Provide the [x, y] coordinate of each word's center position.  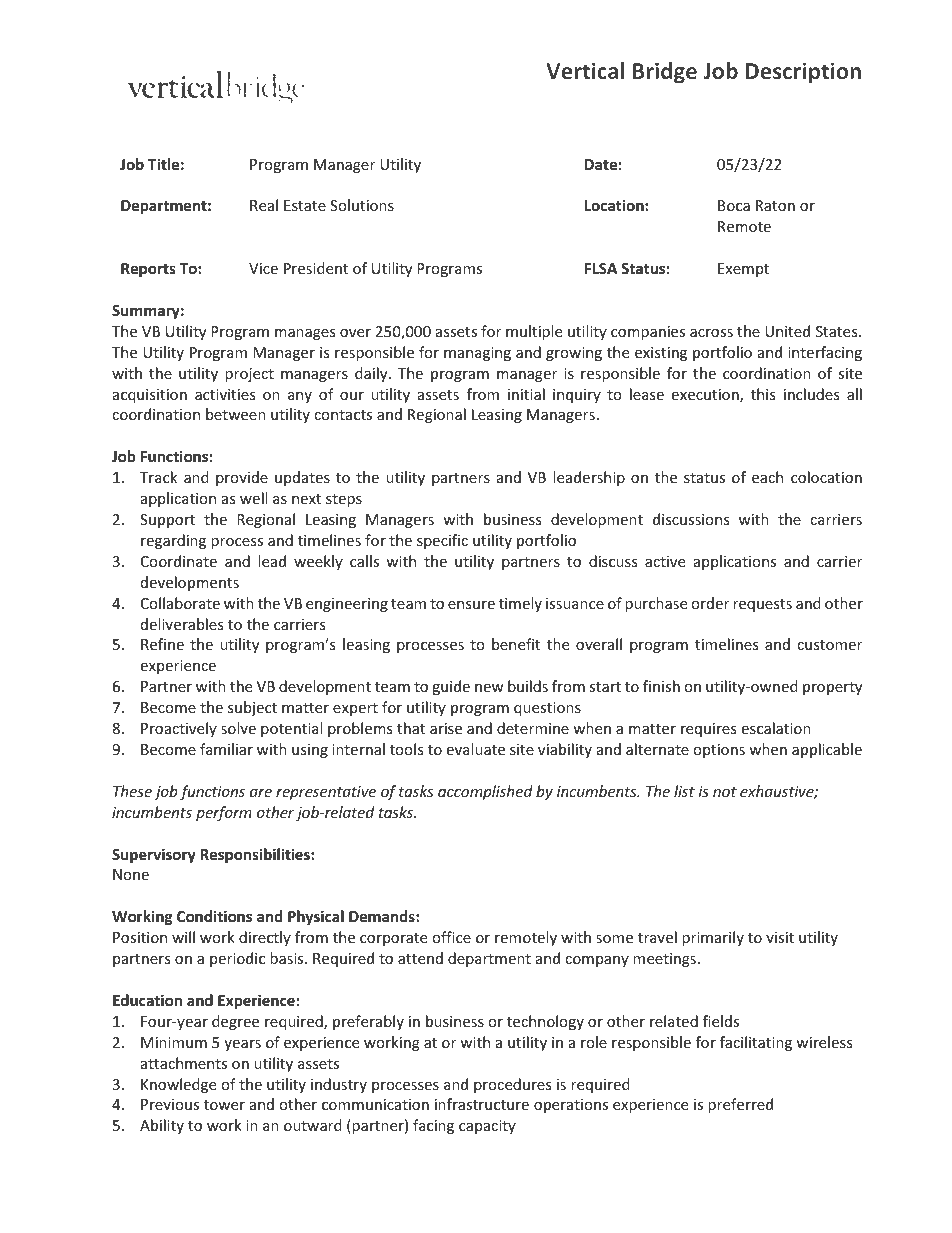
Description [803, 73]
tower [224, 1105]
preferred [740, 1105]
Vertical [585, 70]
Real [264, 205]
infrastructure [482, 1104]
